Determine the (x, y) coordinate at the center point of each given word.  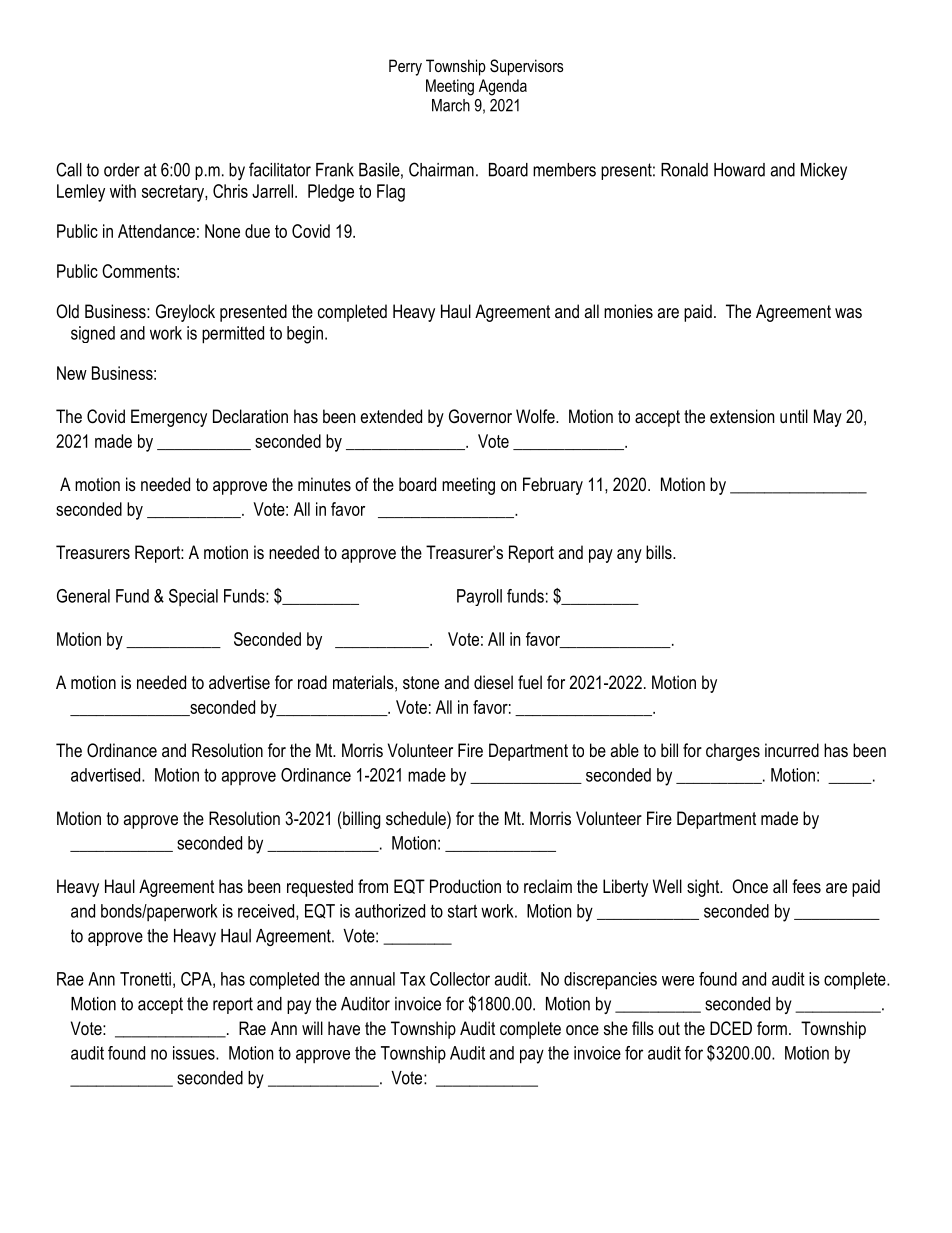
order (122, 170)
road (312, 682)
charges (733, 752)
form (772, 1028)
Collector (460, 979)
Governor (480, 416)
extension (742, 416)
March (451, 105)
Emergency (169, 418)
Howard (739, 170)
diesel (493, 682)
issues (195, 1053)
